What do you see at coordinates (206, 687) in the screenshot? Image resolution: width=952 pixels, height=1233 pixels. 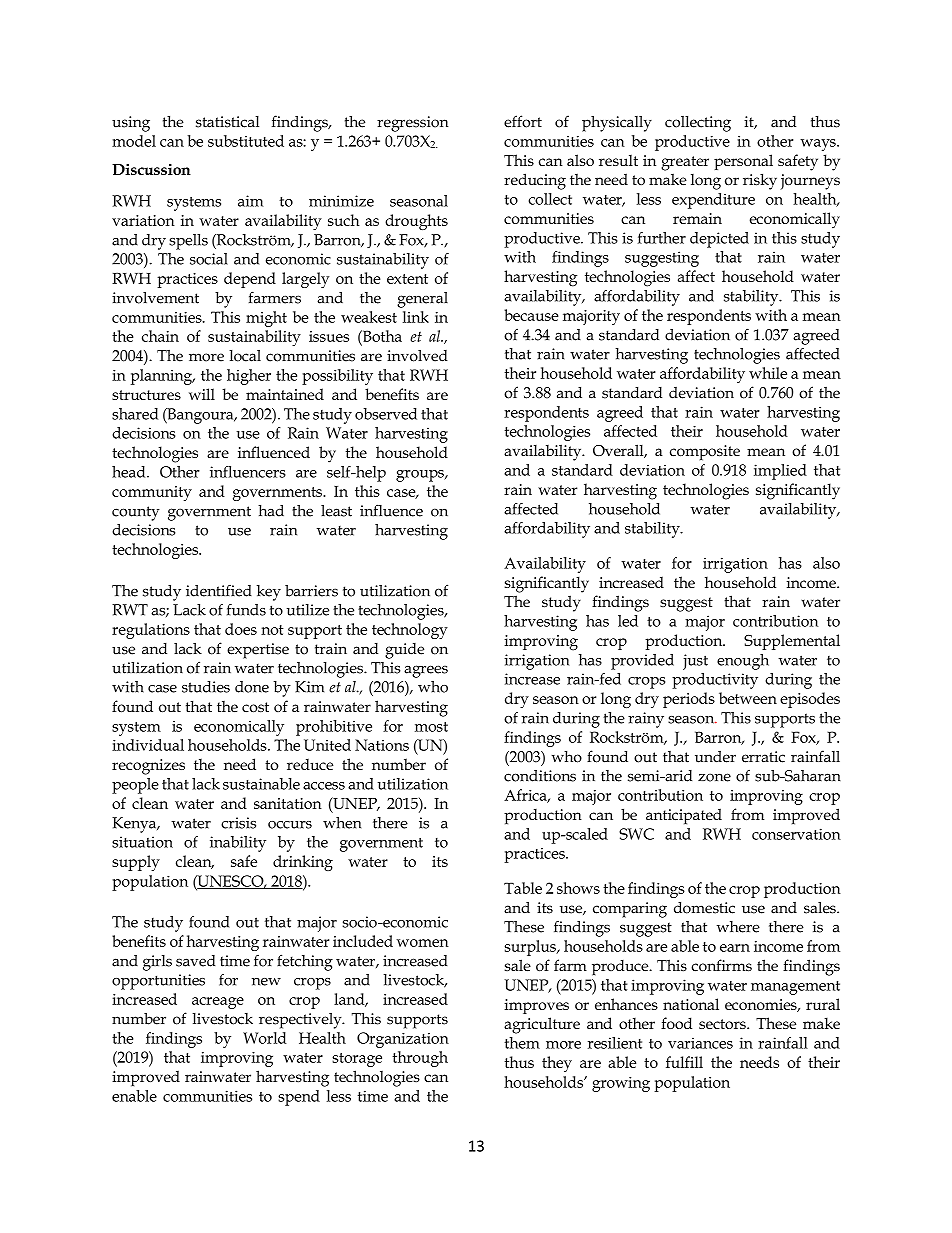 I see `studies` at bounding box center [206, 687].
